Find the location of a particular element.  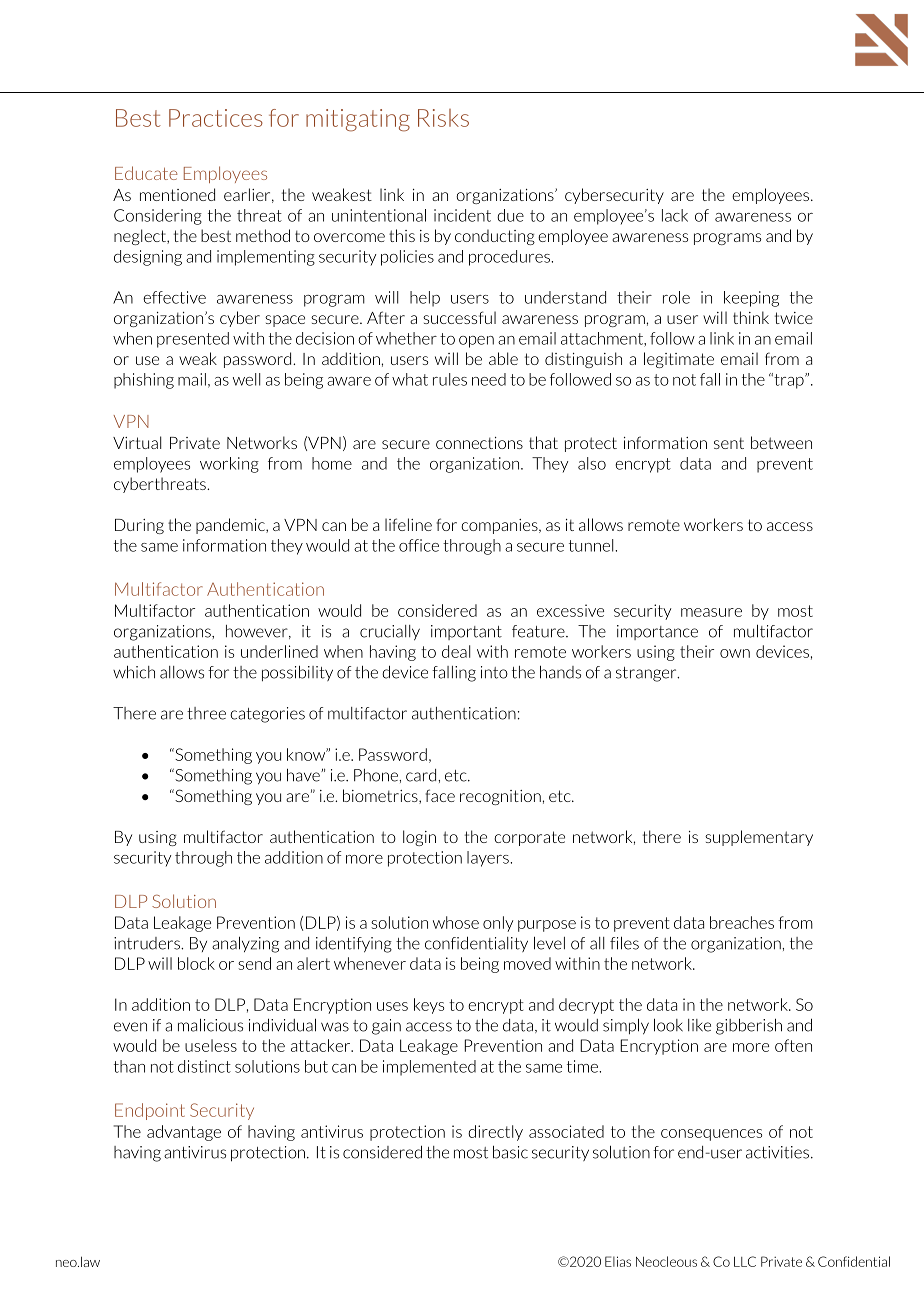

advantage is located at coordinates (184, 1133).
